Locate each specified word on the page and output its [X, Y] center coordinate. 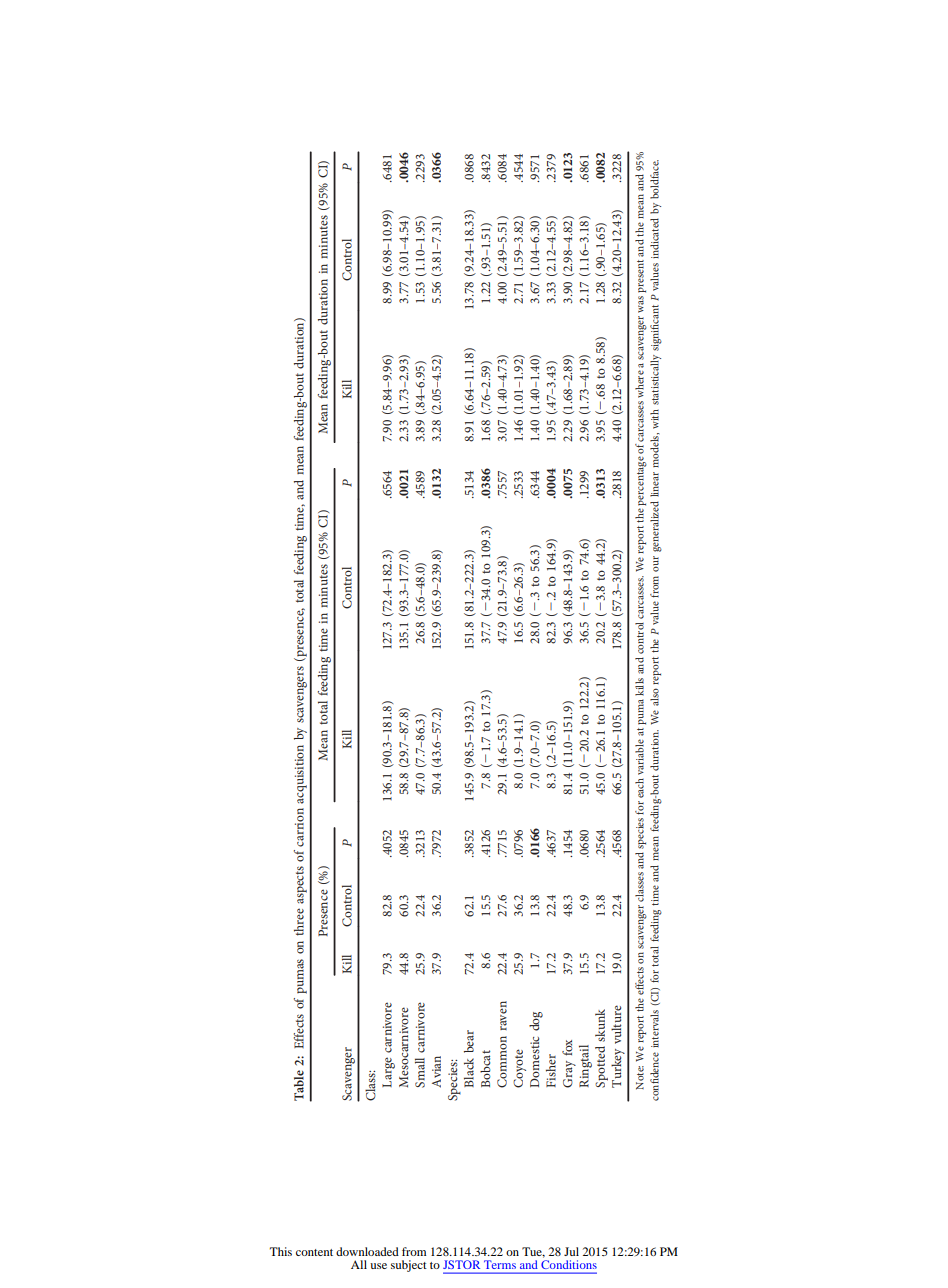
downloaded [367, 1251]
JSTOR [461, 1264]
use [378, 1266]
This [281, 1251]
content [314, 1252]
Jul [571, 1251]
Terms [500, 1264]
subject [409, 1266]
